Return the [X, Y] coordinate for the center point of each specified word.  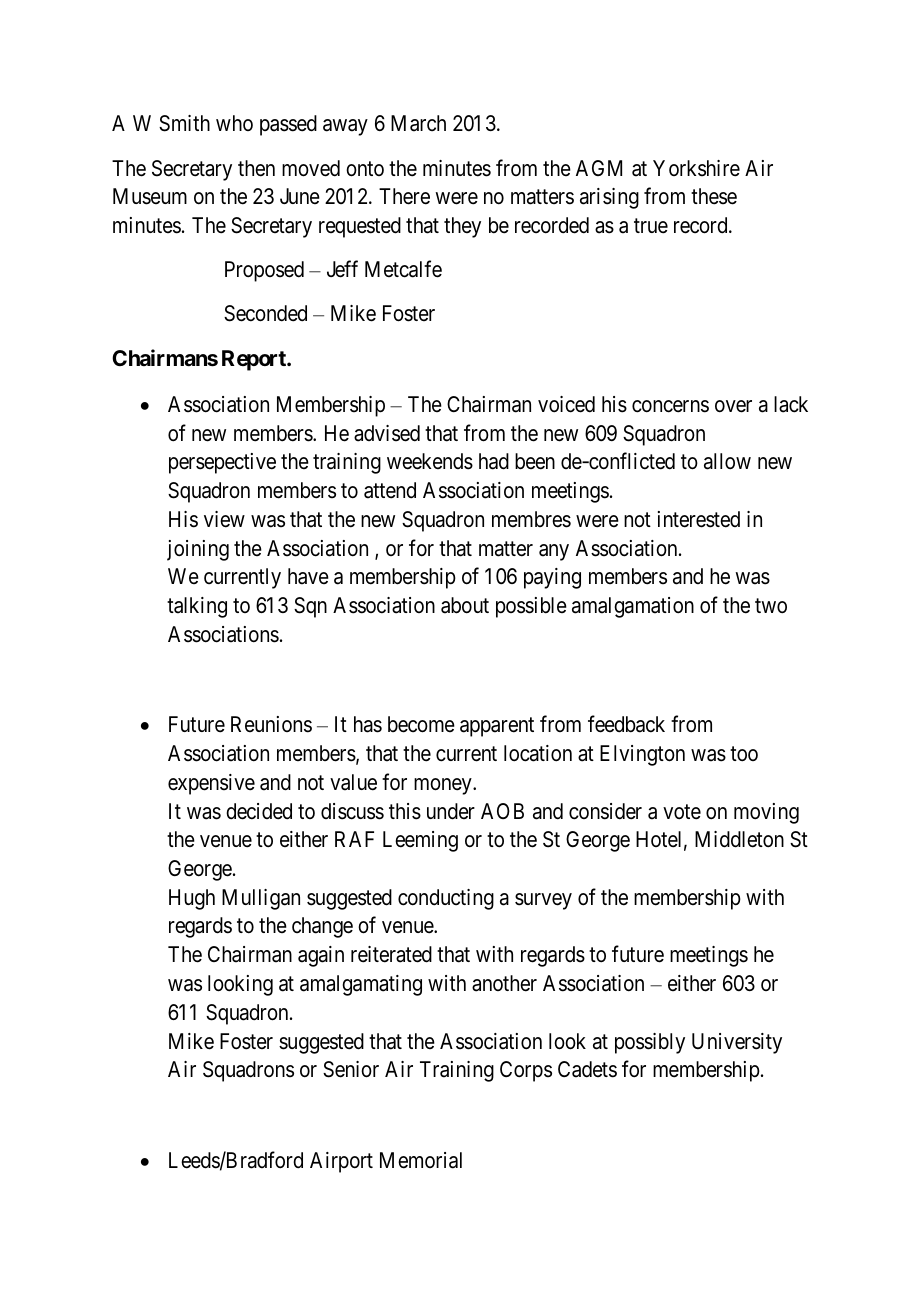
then [256, 168]
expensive [211, 784]
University [737, 1043]
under [451, 811]
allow [727, 461]
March [418, 123]
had [494, 461]
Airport [341, 1162]
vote [682, 812]
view [224, 519]
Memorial [421, 1160]
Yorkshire [696, 168]
